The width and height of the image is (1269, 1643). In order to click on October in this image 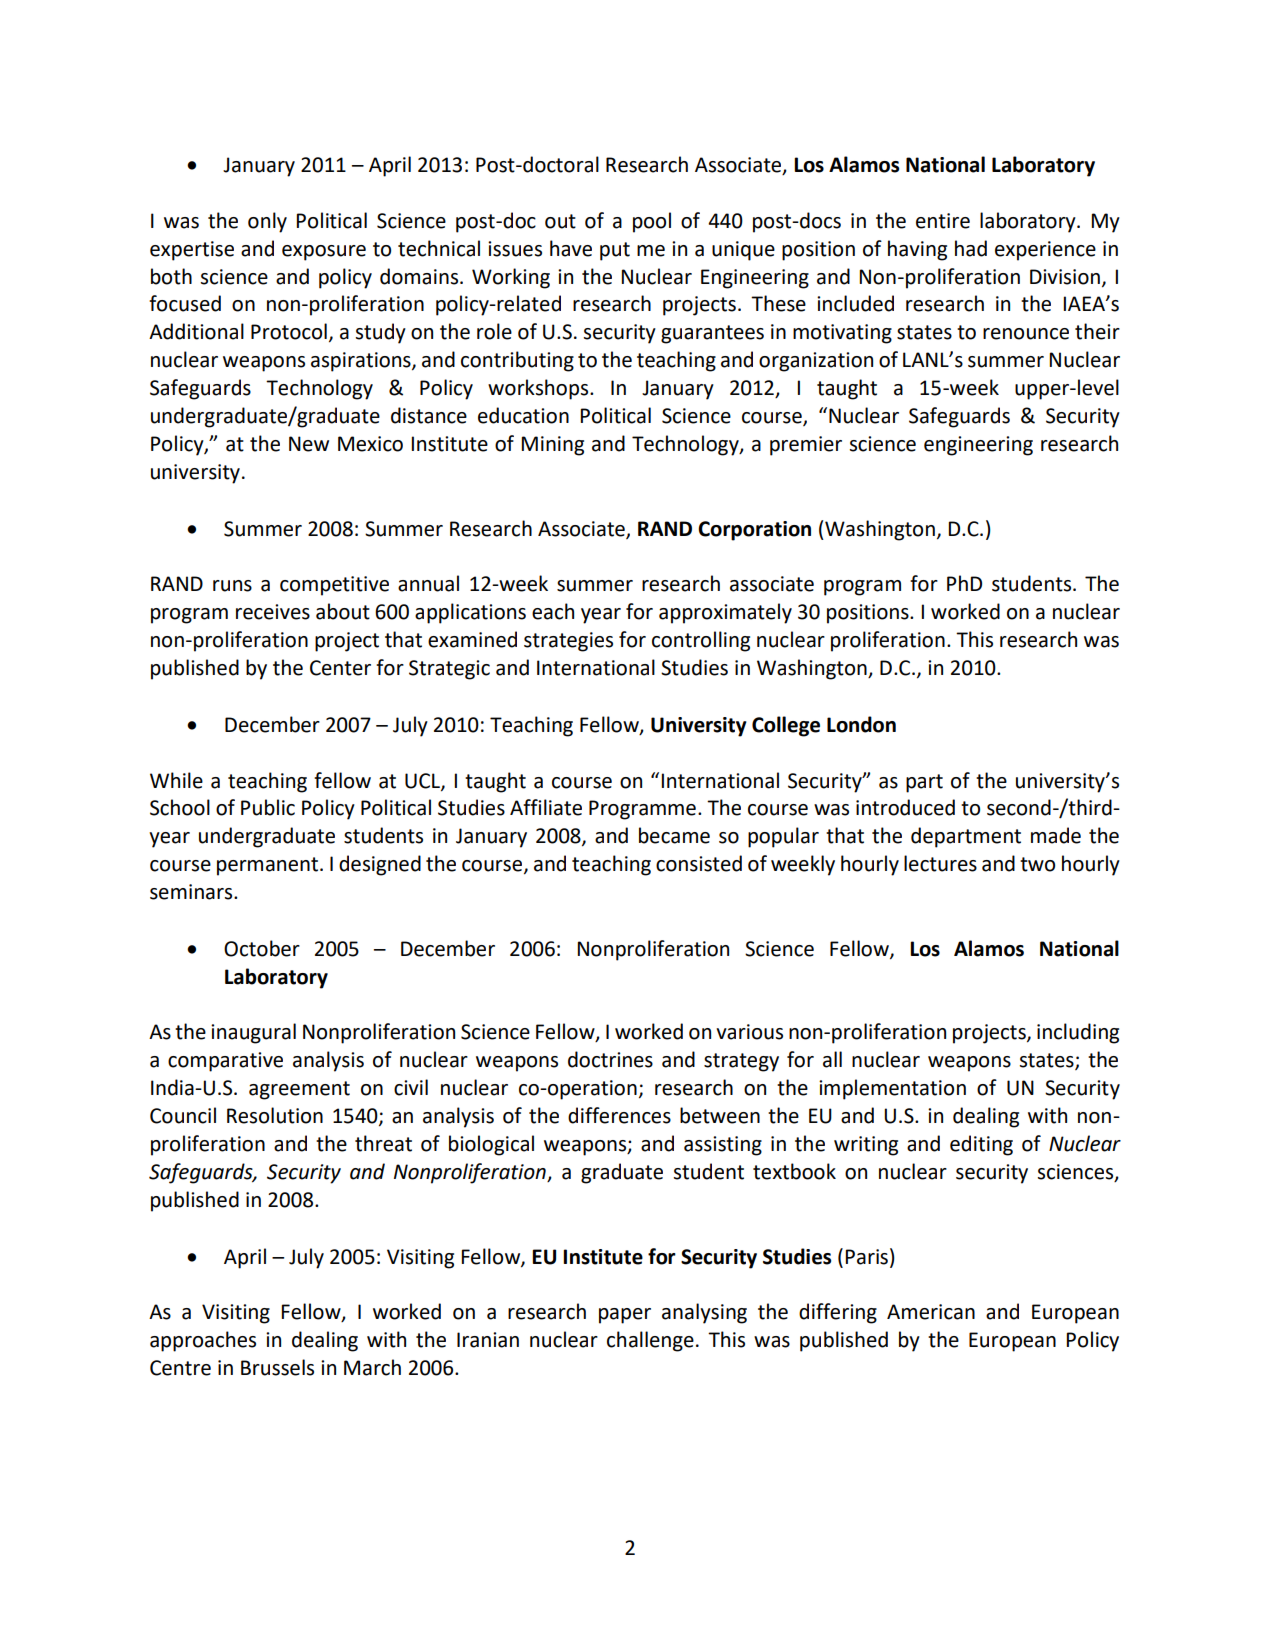, I will do `click(262, 948)`.
